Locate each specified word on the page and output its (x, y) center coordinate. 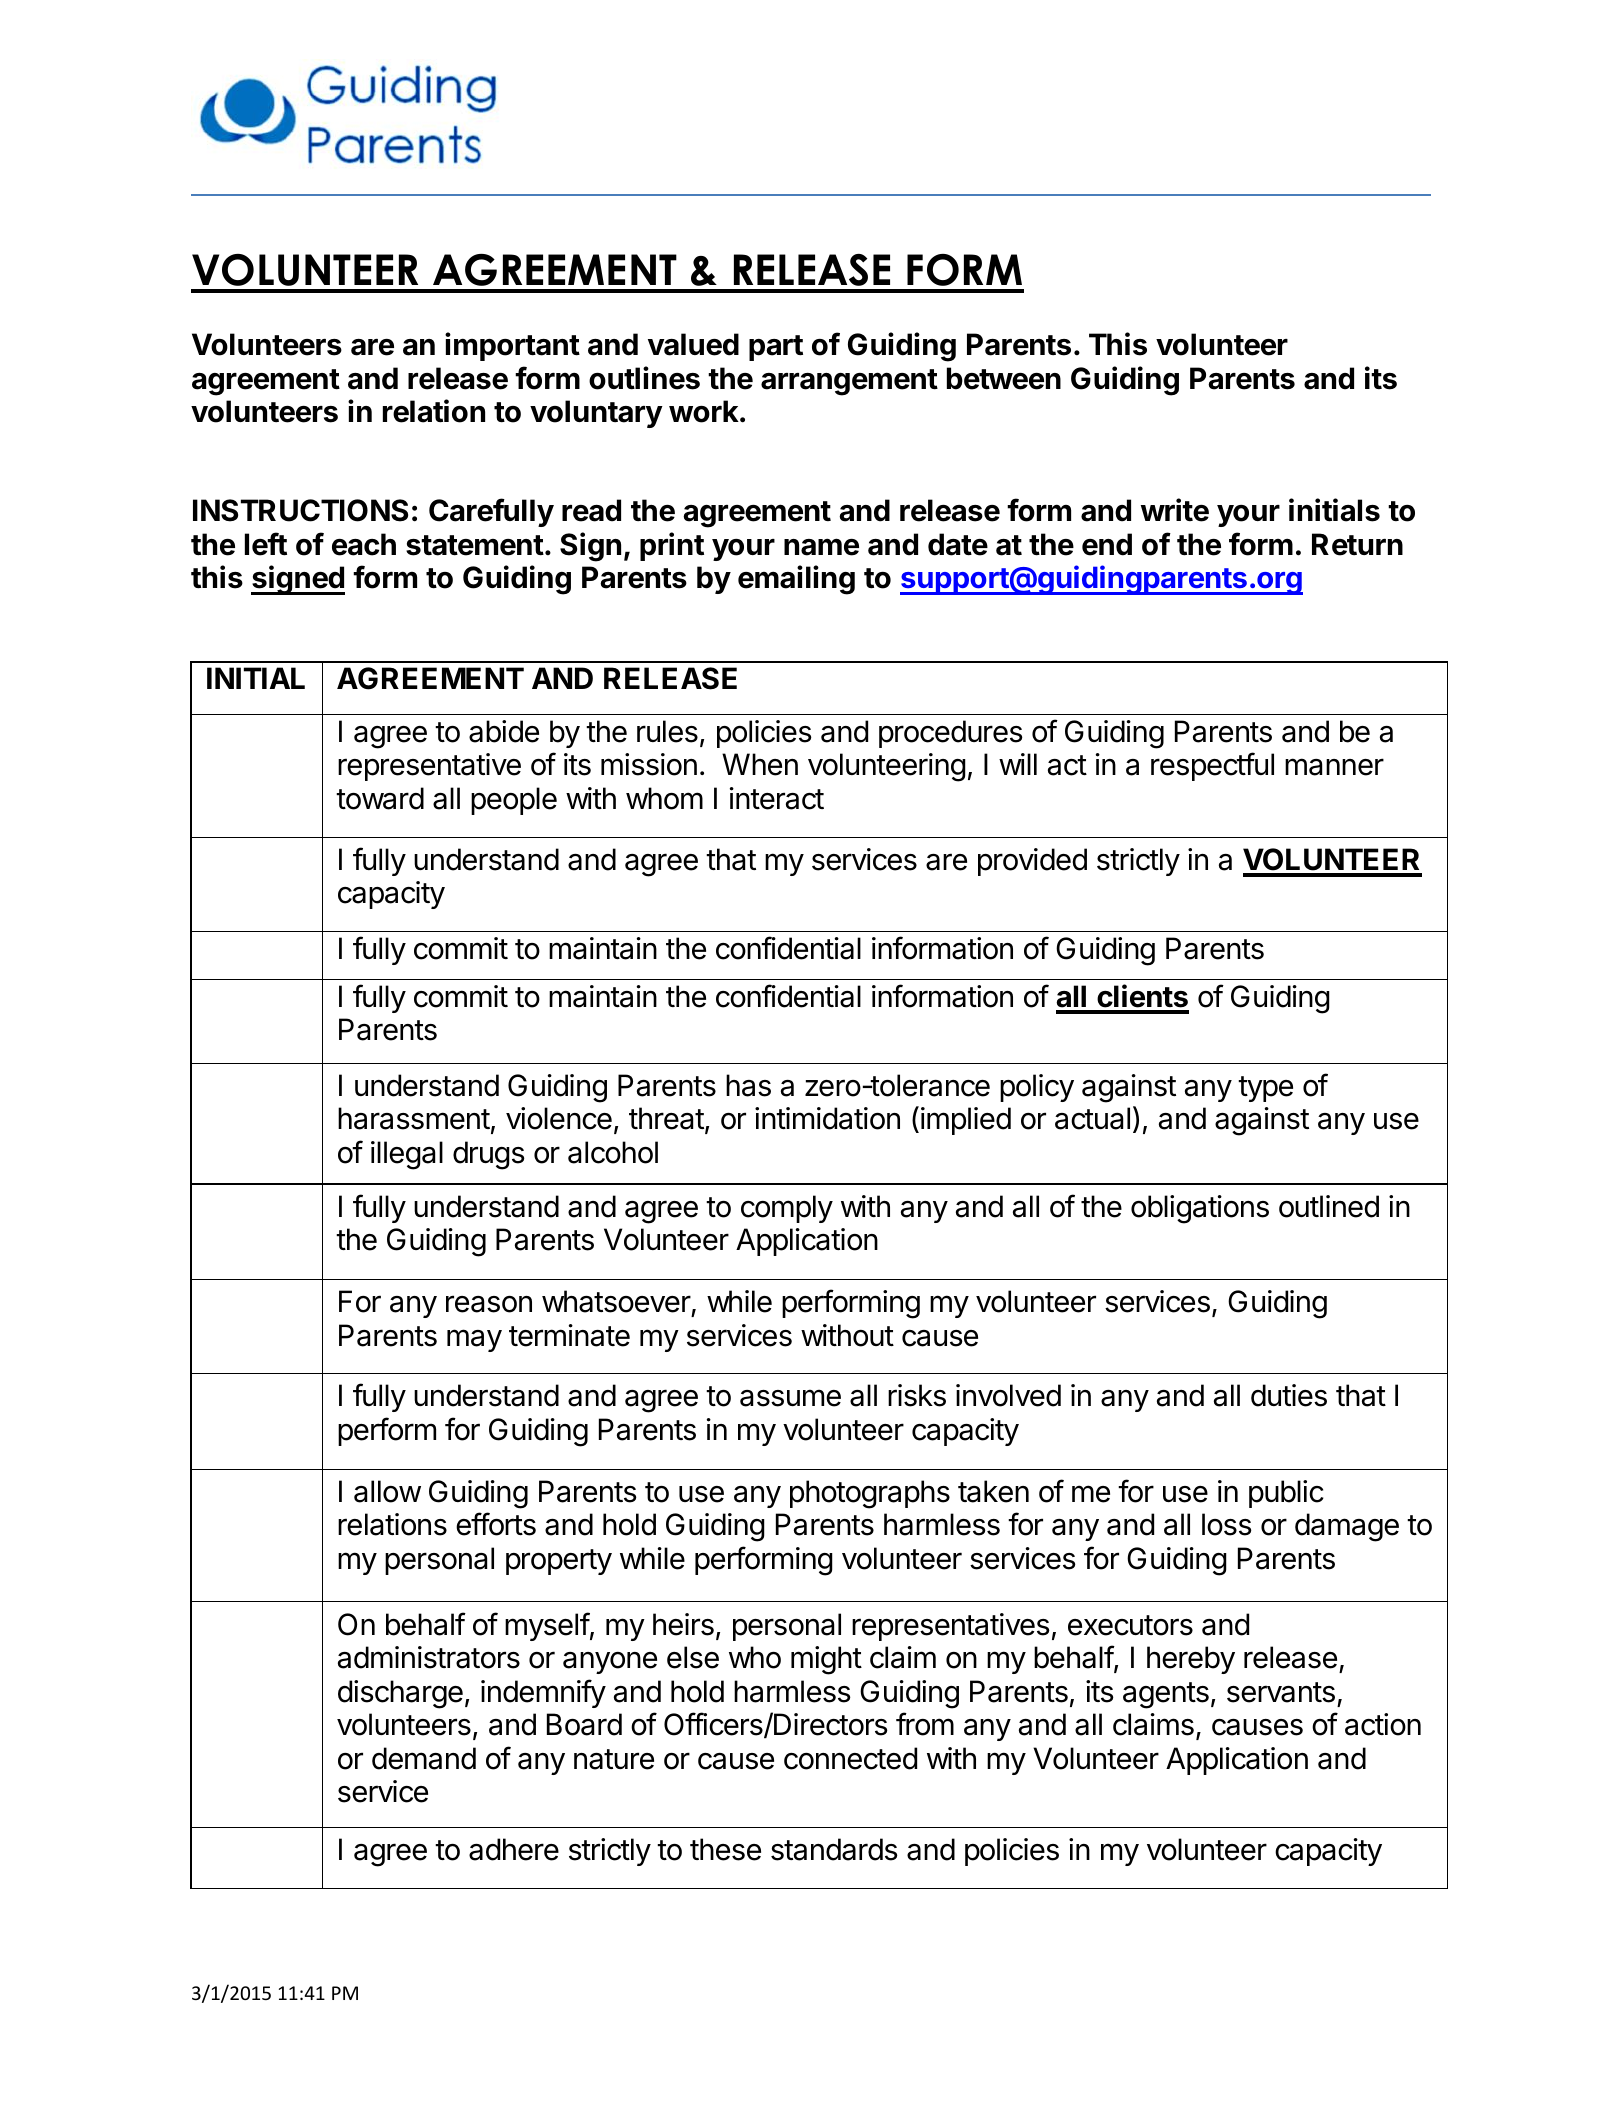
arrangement (849, 382)
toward (380, 798)
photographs (870, 1494)
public (1286, 1494)
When (760, 764)
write (1175, 510)
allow (387, 1491)
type (1265, 1089)
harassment (414, 1118)
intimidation (827, 1118)
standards (834, 1849)
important (512, 346)
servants (1281, 1692)
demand (424, 1758)
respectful (1212, 766)
